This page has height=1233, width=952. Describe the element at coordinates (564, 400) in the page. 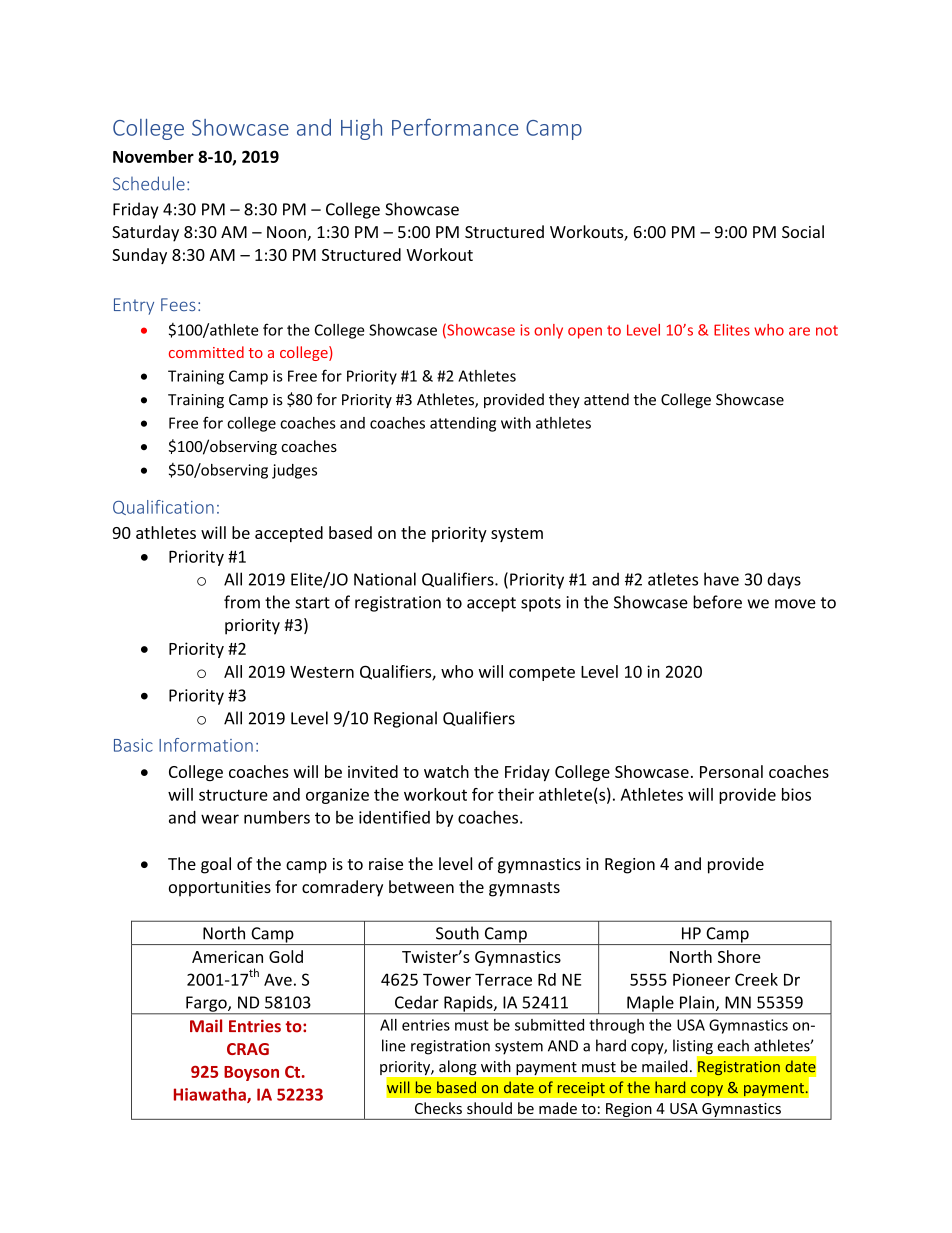

I see `they` at that location.
